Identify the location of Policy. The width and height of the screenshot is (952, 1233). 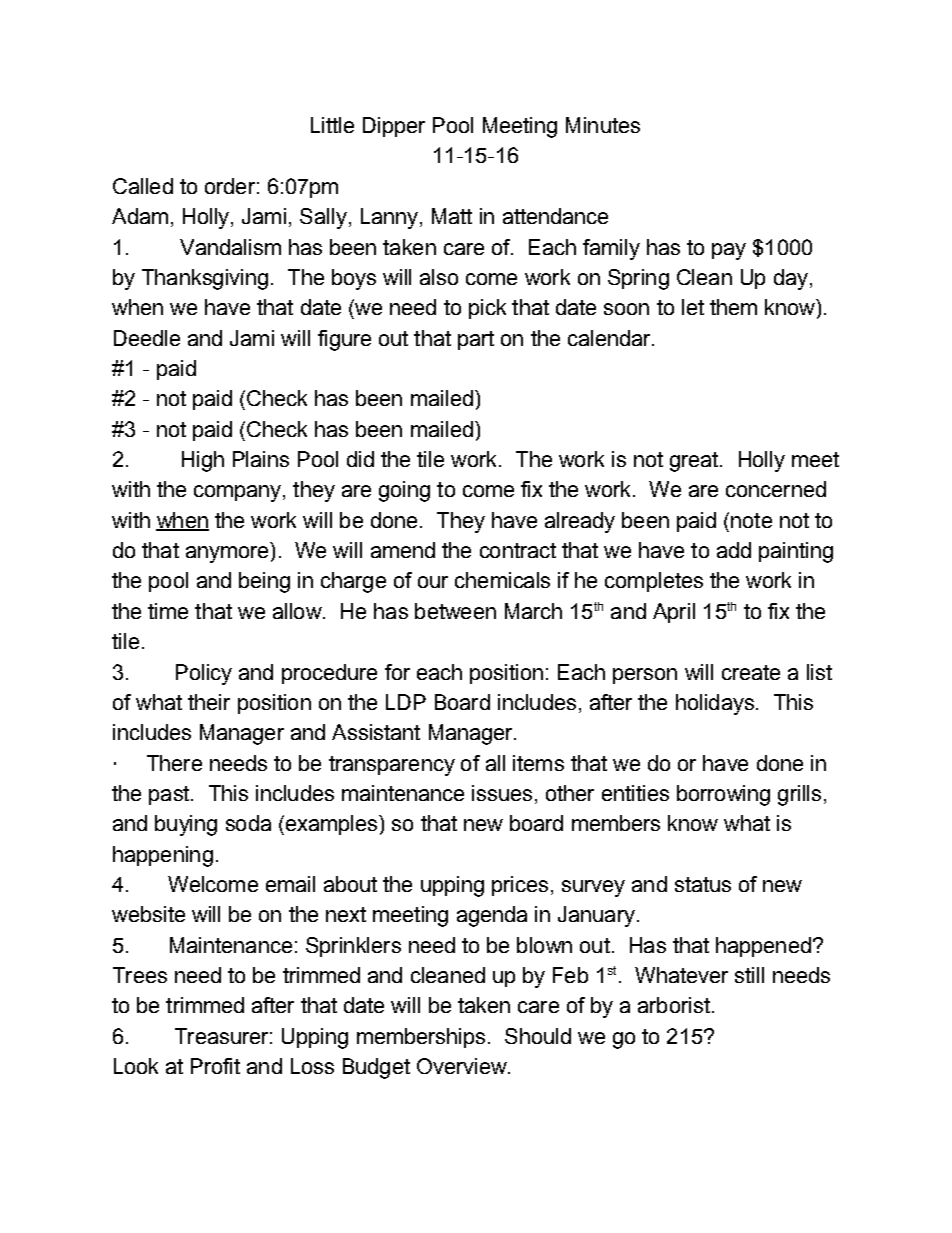
(204, 674).
